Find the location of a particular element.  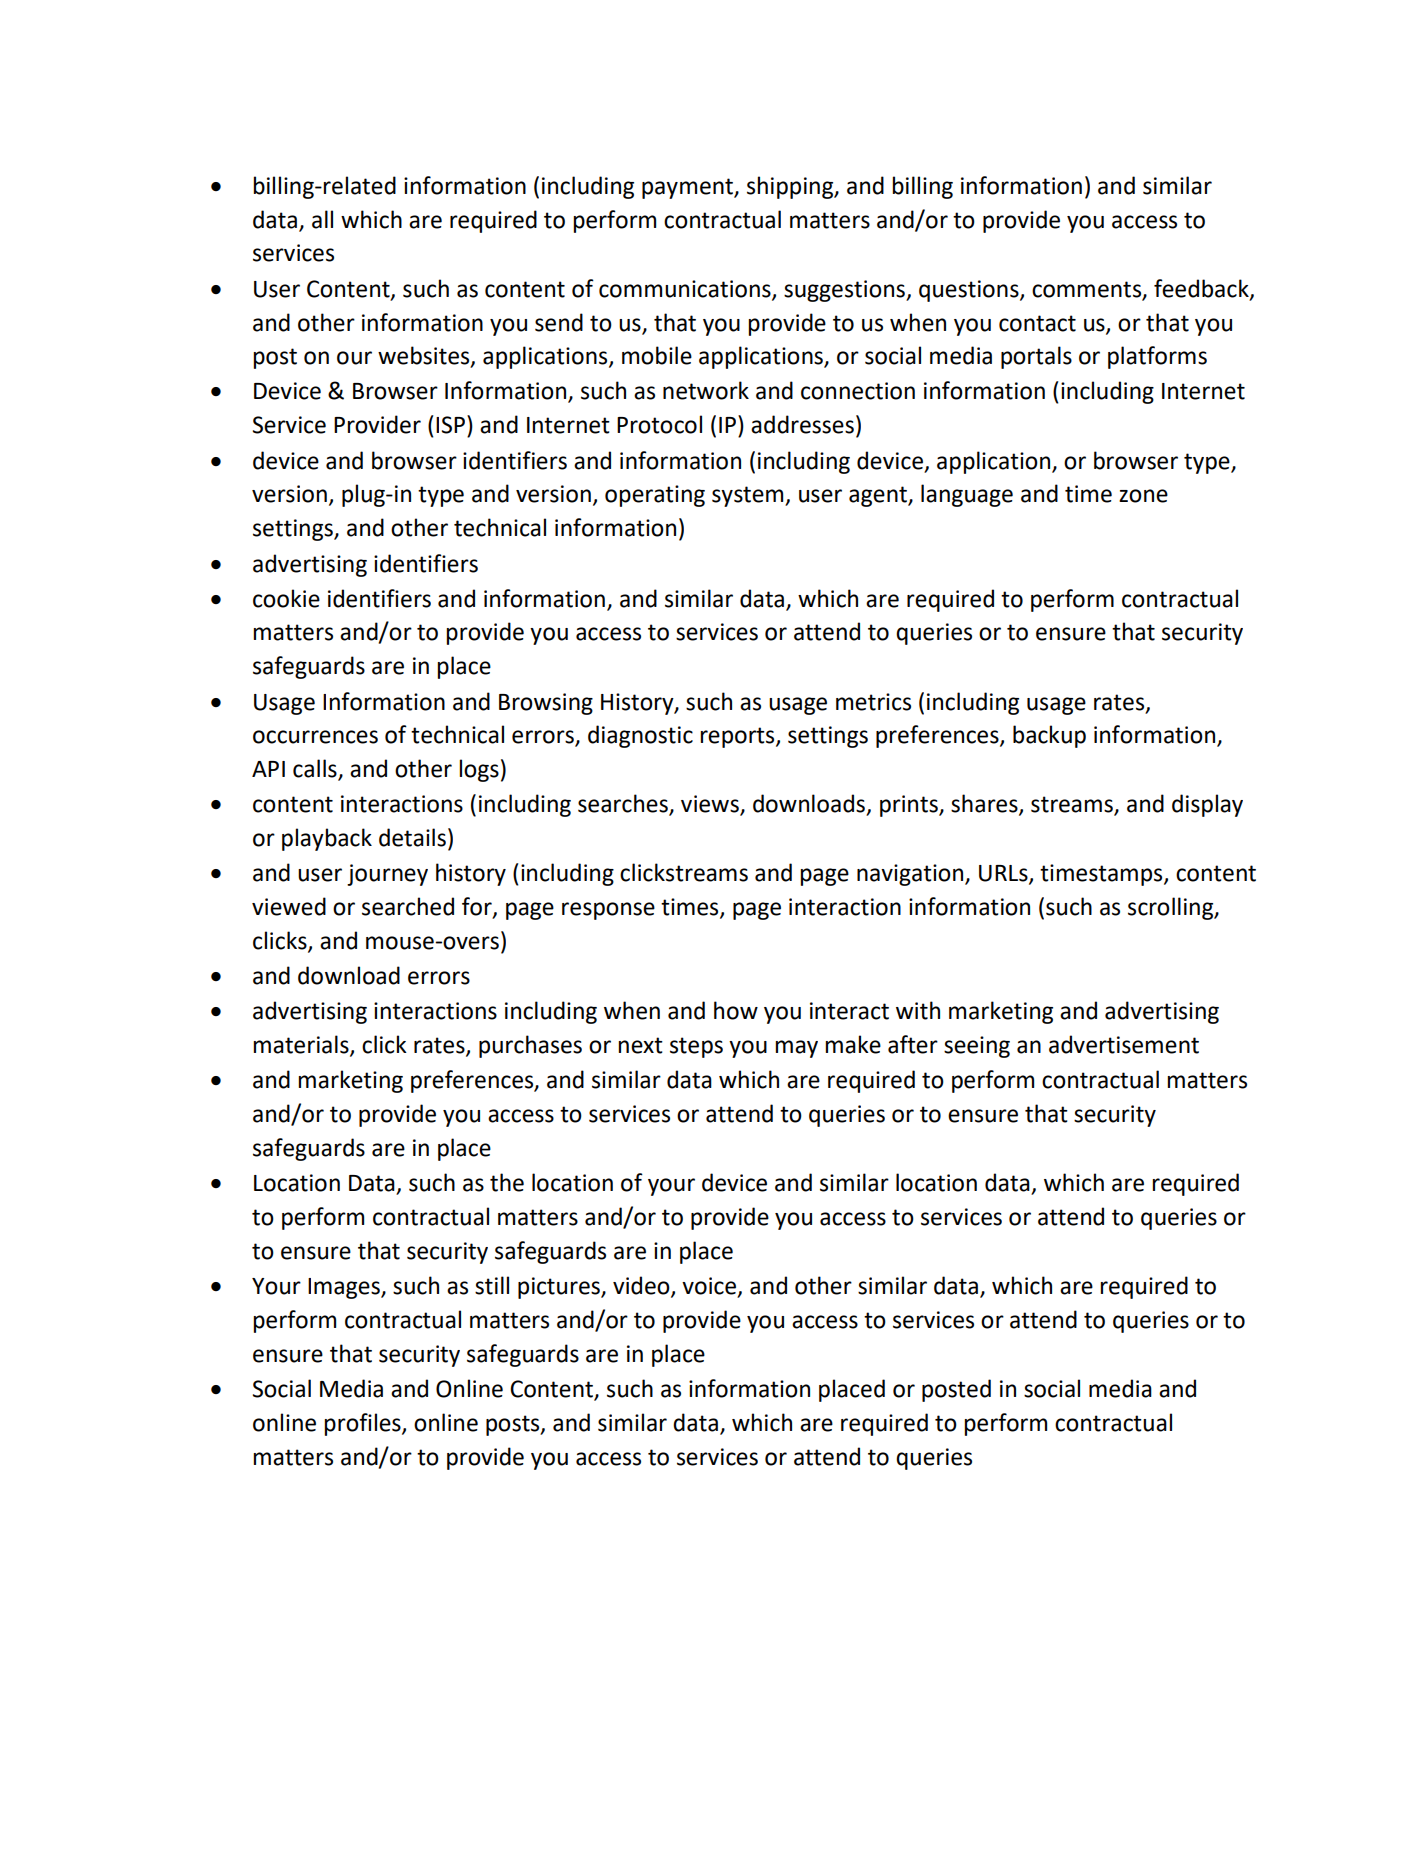

details is located at coordinates (412, 837).
